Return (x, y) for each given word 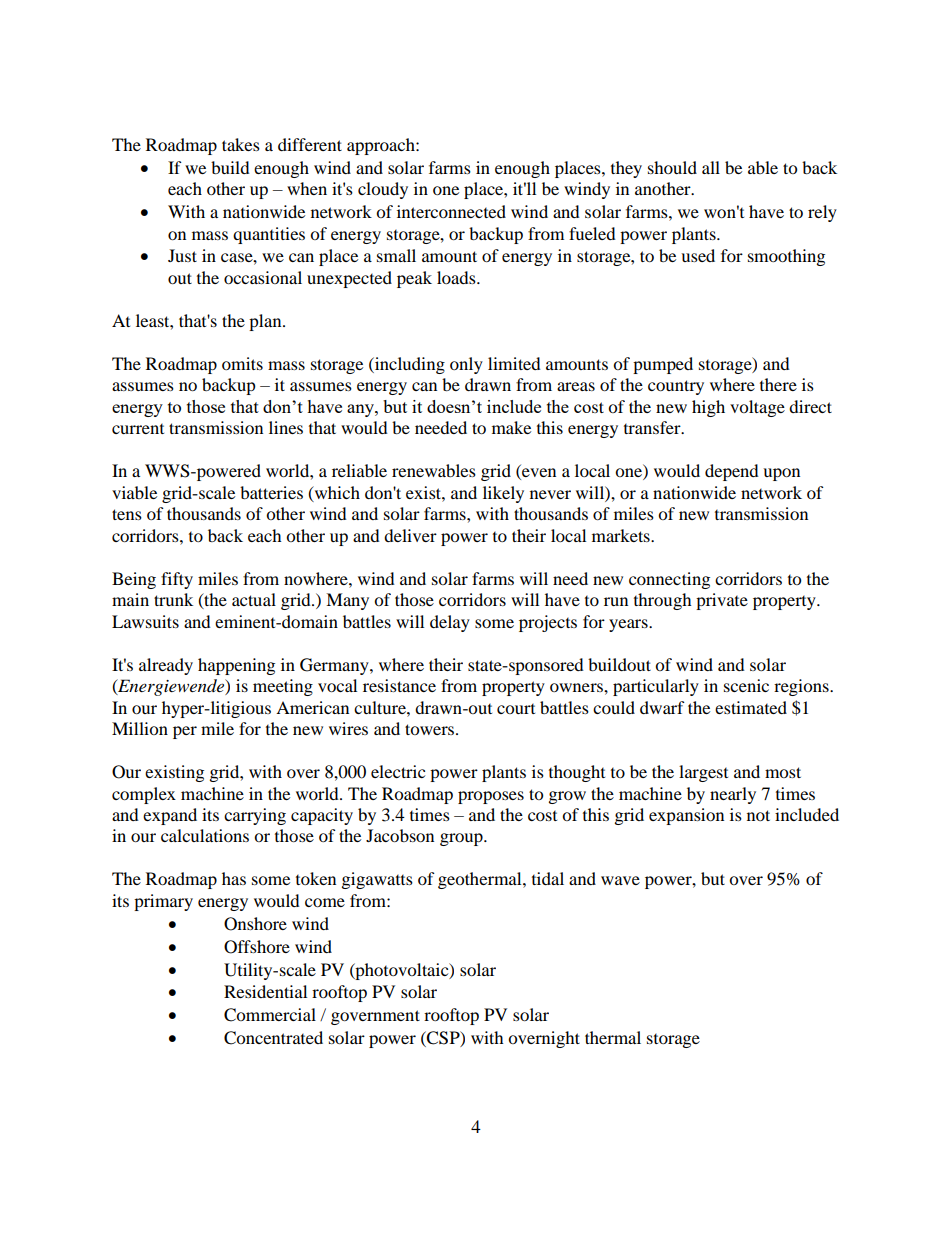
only (466, 365)
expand (170, 816)
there (778, 384)
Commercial (270, 1015)
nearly (733, 795)
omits (242, 363)
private (722, 601)
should (672, 167)
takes (241, 144)
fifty (177, 580)
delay (450, 623)
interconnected (451, 211)
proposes (491, 797)
